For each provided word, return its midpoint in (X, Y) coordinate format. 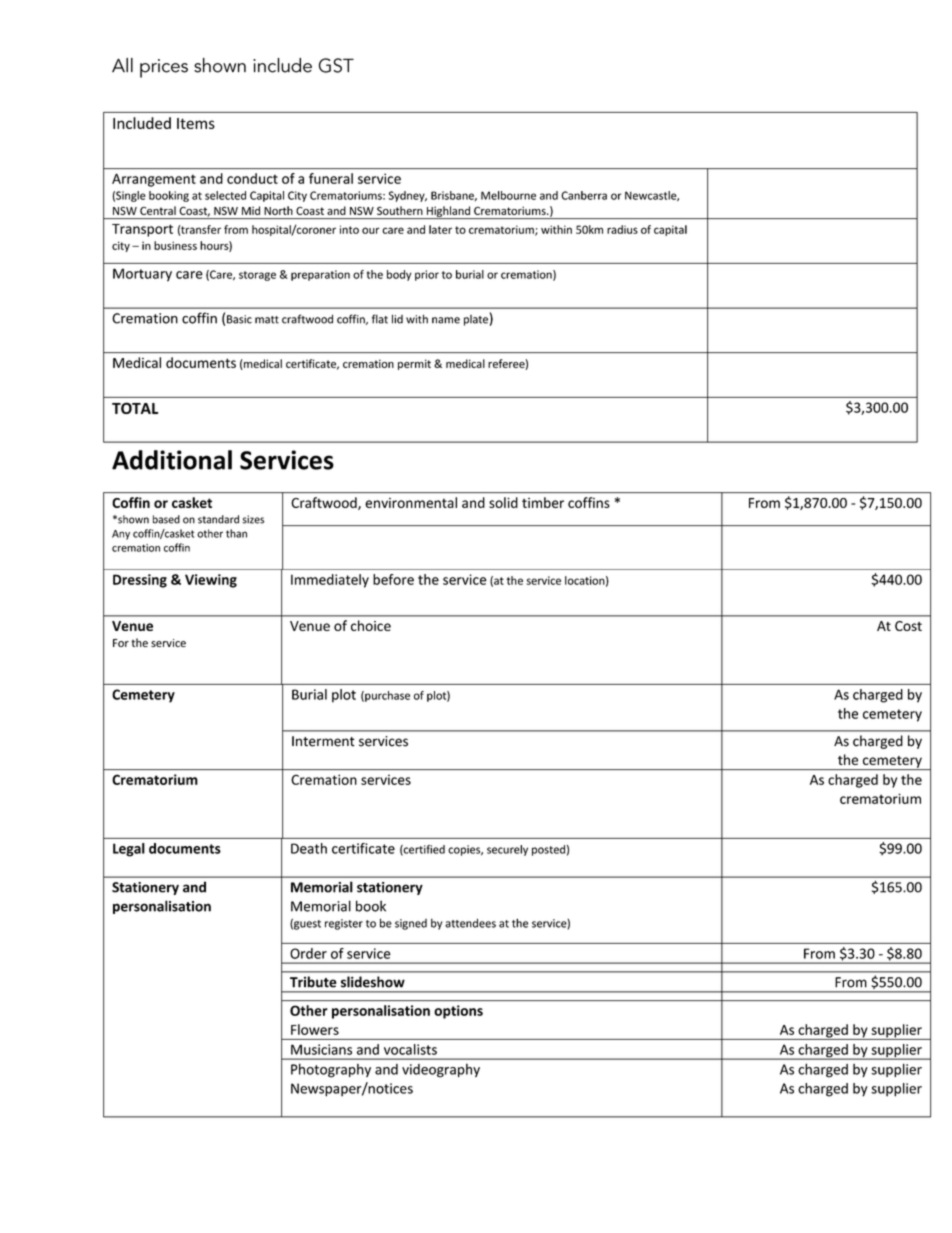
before (393, 579)
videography (441, 1070)
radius (622, 229)
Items (196, 123)
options (458, 1012)
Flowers (315, 1029)
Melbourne (508, 195)
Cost (908, 626)
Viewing (211, 581)
